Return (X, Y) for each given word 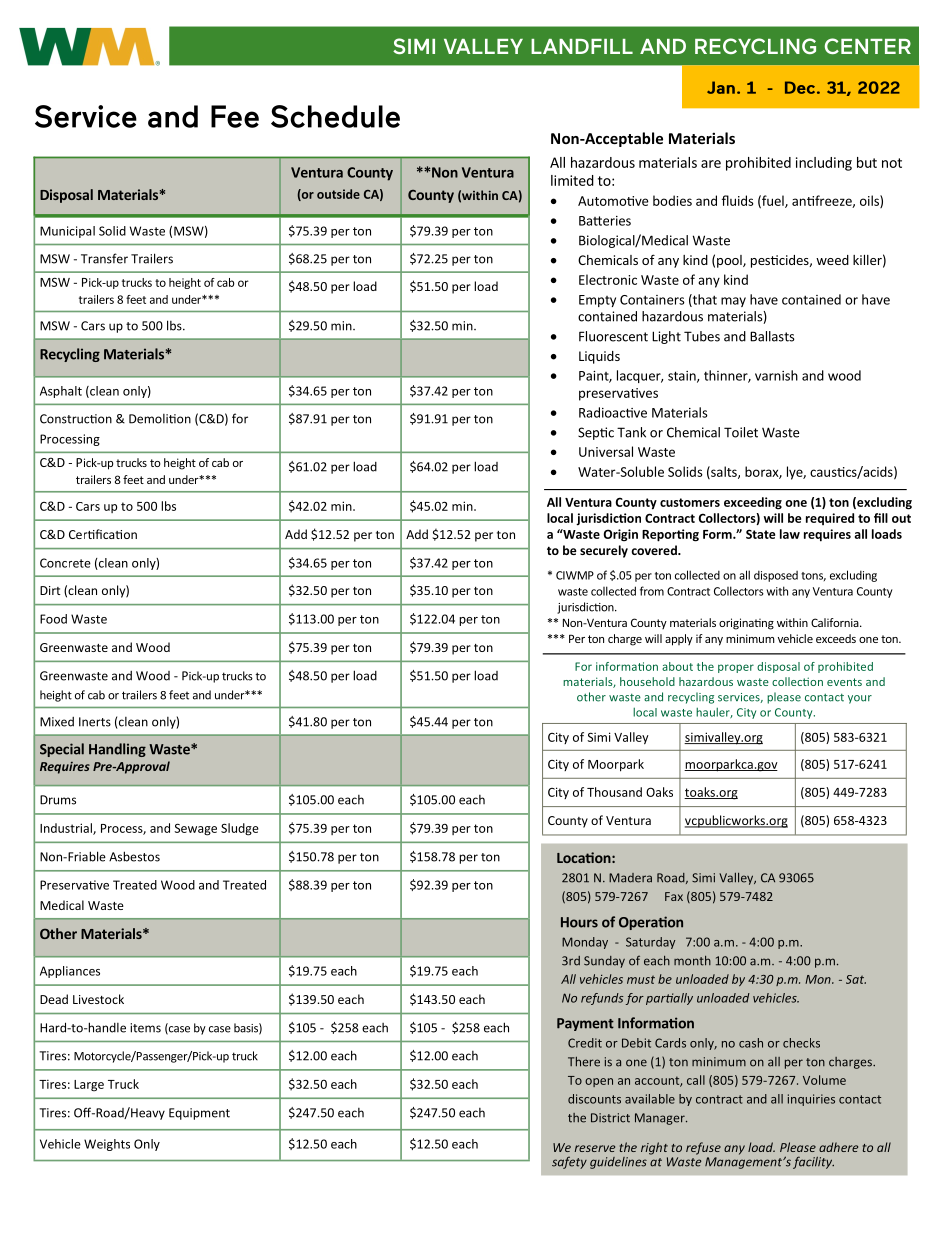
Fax (674, 896)
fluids (738, 200)
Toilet (741, 432)
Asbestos (134, 856)
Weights (107, 1145)
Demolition (160, 419)
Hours (579, 922)
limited (572, 180)
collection (797, 681)
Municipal (67, 232)
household (647, 681)
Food (53, 619)
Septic (596, 433)
